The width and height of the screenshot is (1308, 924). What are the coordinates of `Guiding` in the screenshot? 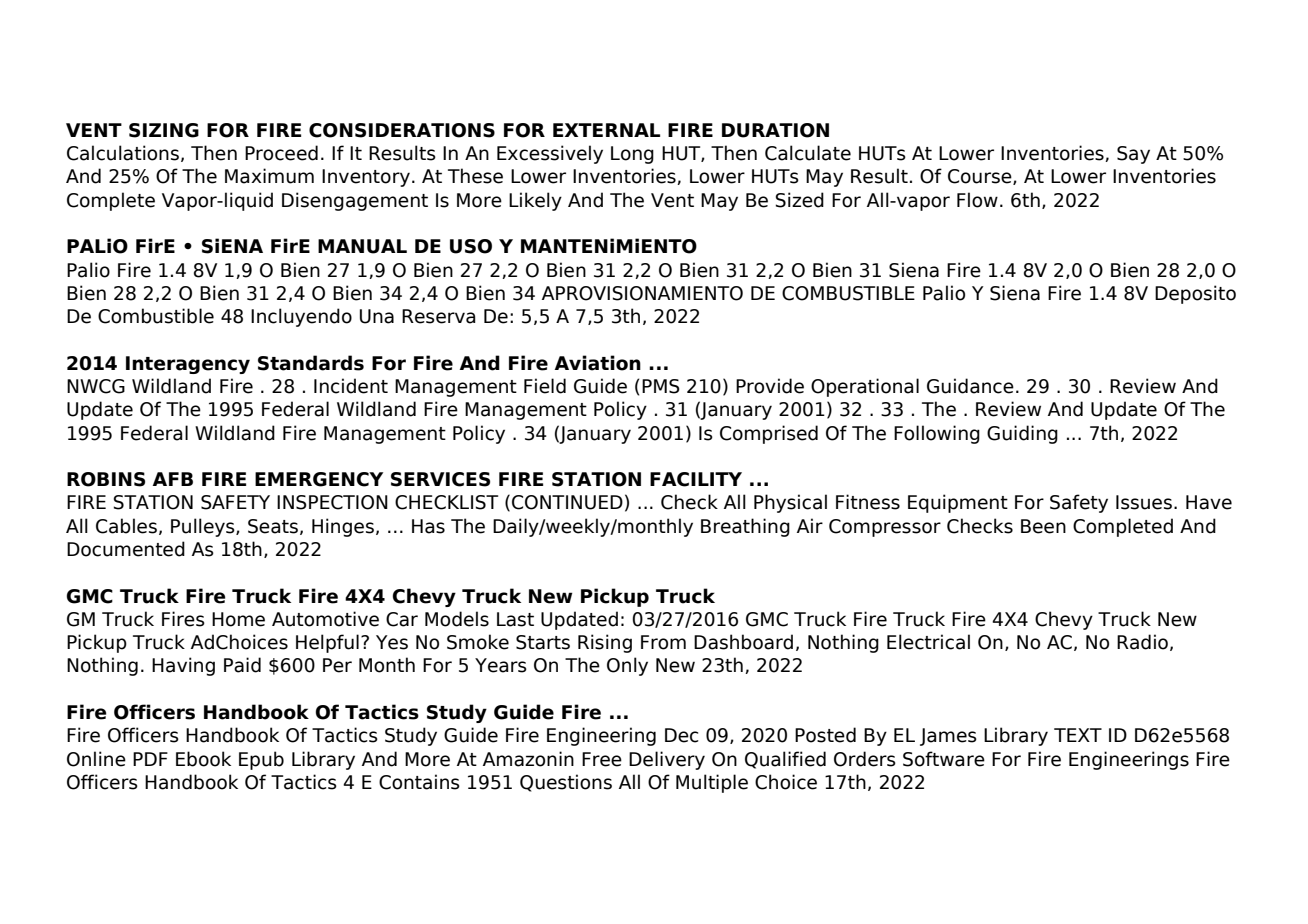 It's located at (1022, 434).
